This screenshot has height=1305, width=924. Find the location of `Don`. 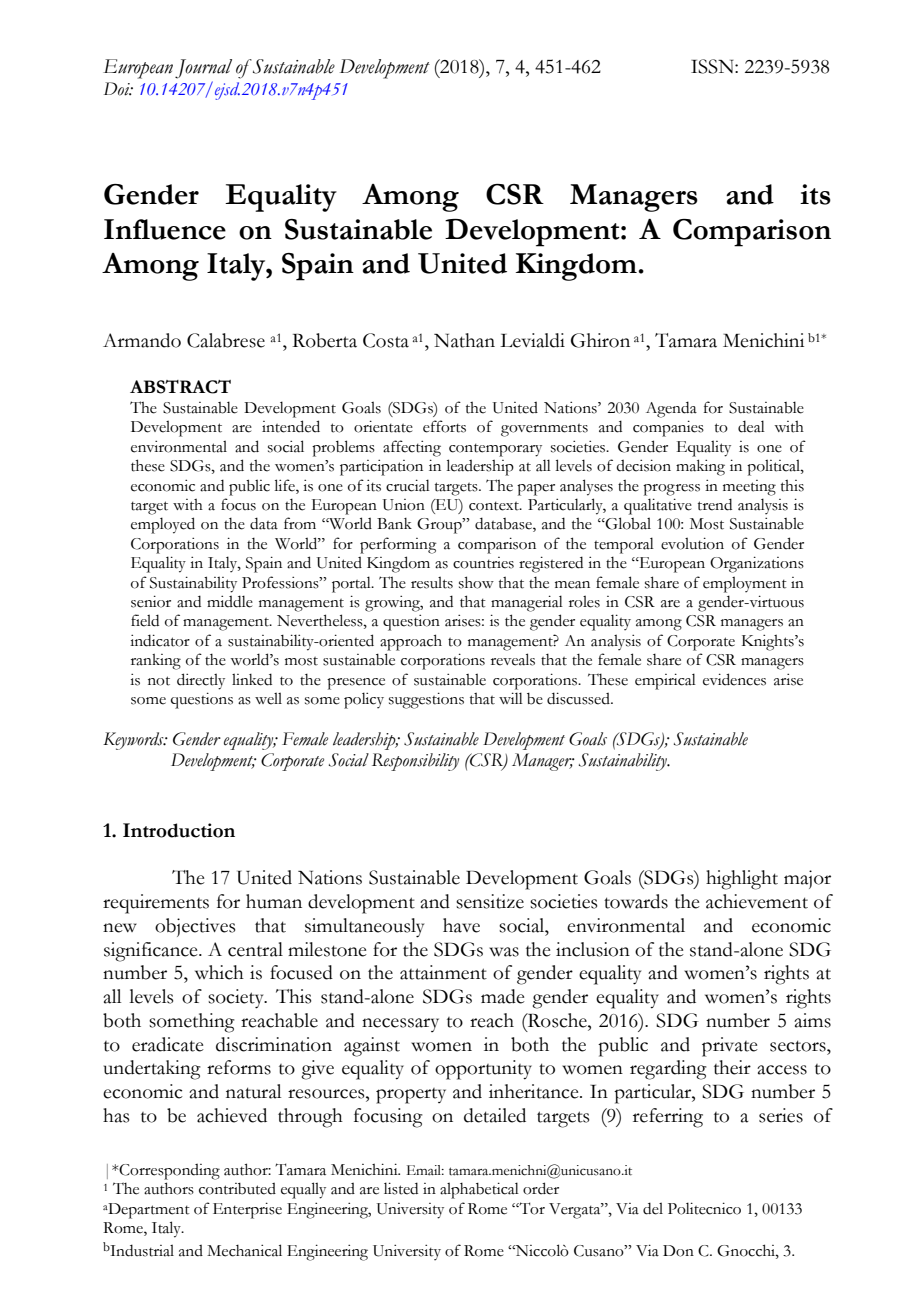

Don is located at coordinates (678, 1251).
